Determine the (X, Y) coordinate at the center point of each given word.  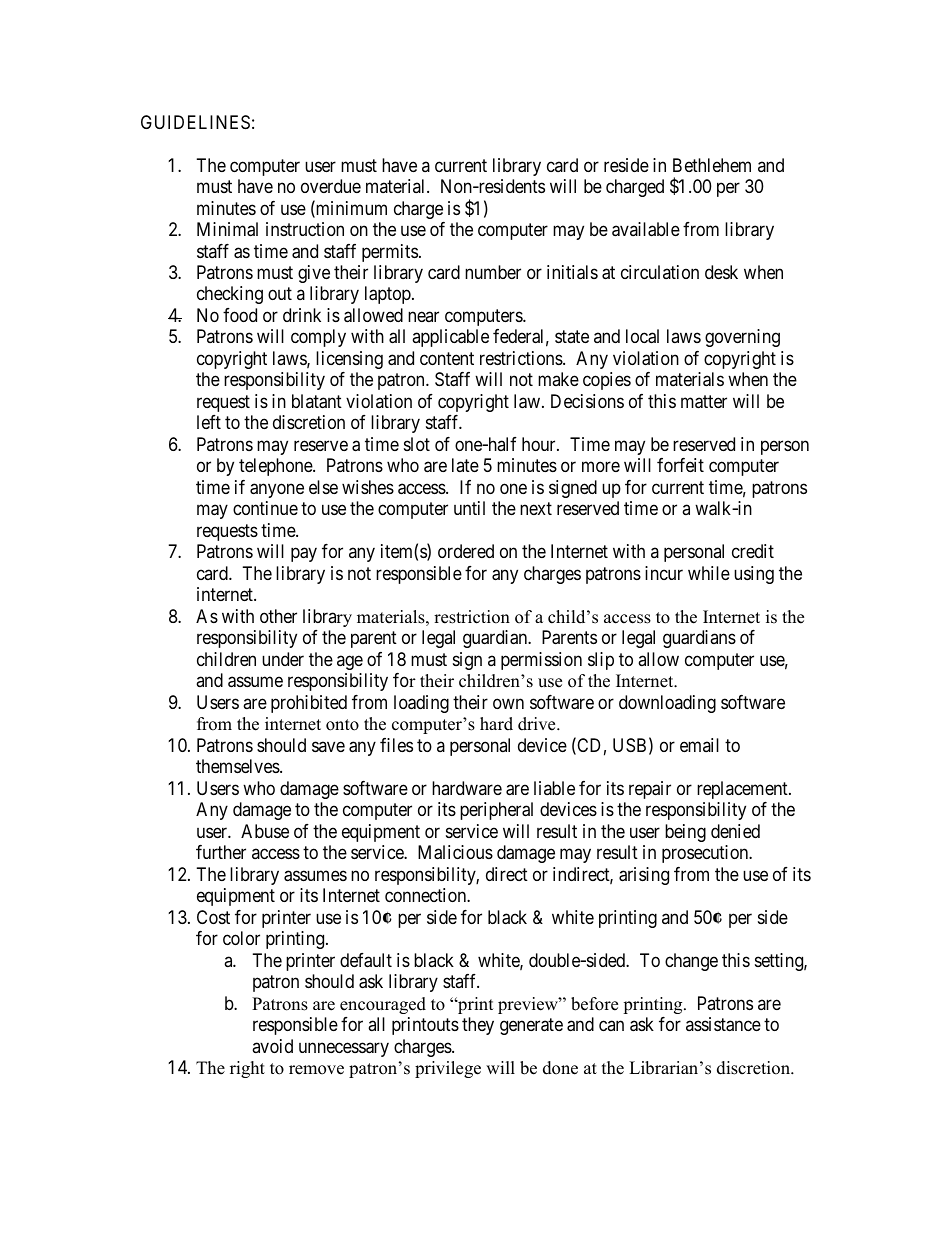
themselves (238, 766)
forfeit (680, 465)
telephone (276, 467)
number (493, 272)
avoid (272, 1046)
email (699, 745)
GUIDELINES (195, 122)
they (478, 1026)
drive (538, 724)
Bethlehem (712, 165)
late (465, 465)
